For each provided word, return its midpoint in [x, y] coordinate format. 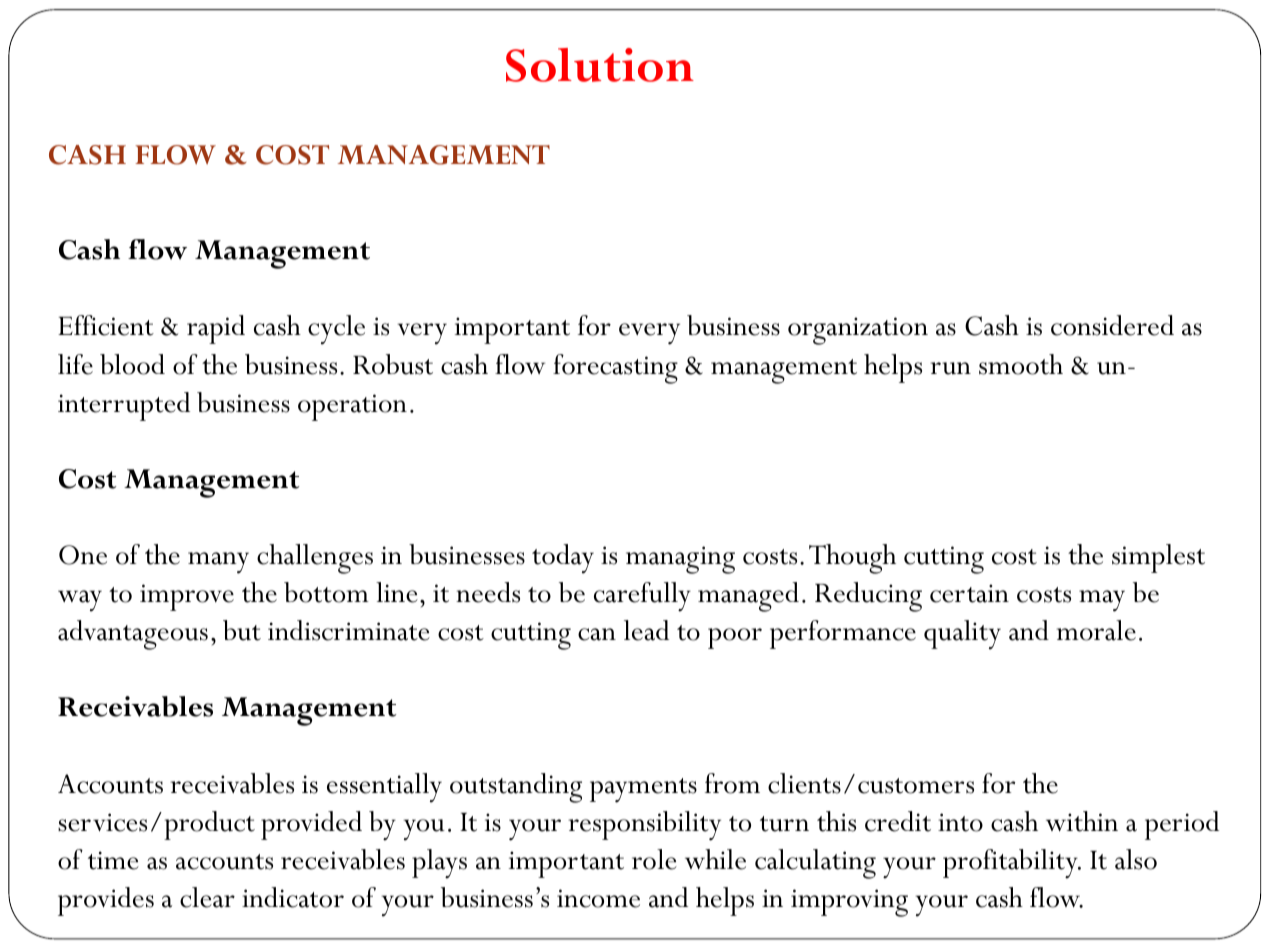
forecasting [615, 369]
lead [646, 630]
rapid [216, 329]
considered [1112, 325]
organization [858, 331]
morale [1096, 630]
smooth [1021, 364]
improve [187, 597]
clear [207, 897]
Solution [600, 65]
